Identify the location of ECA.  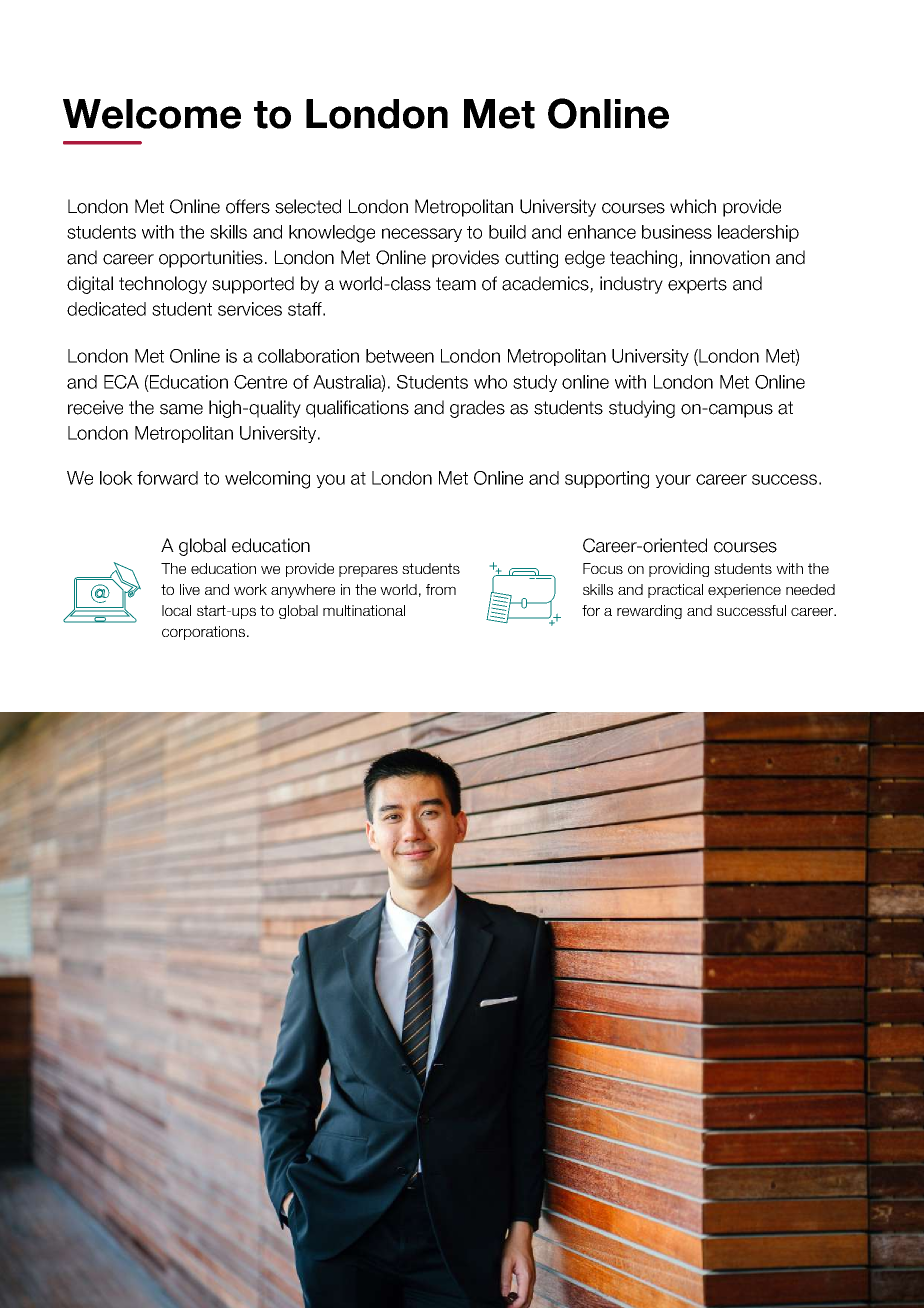
(121, 382).
